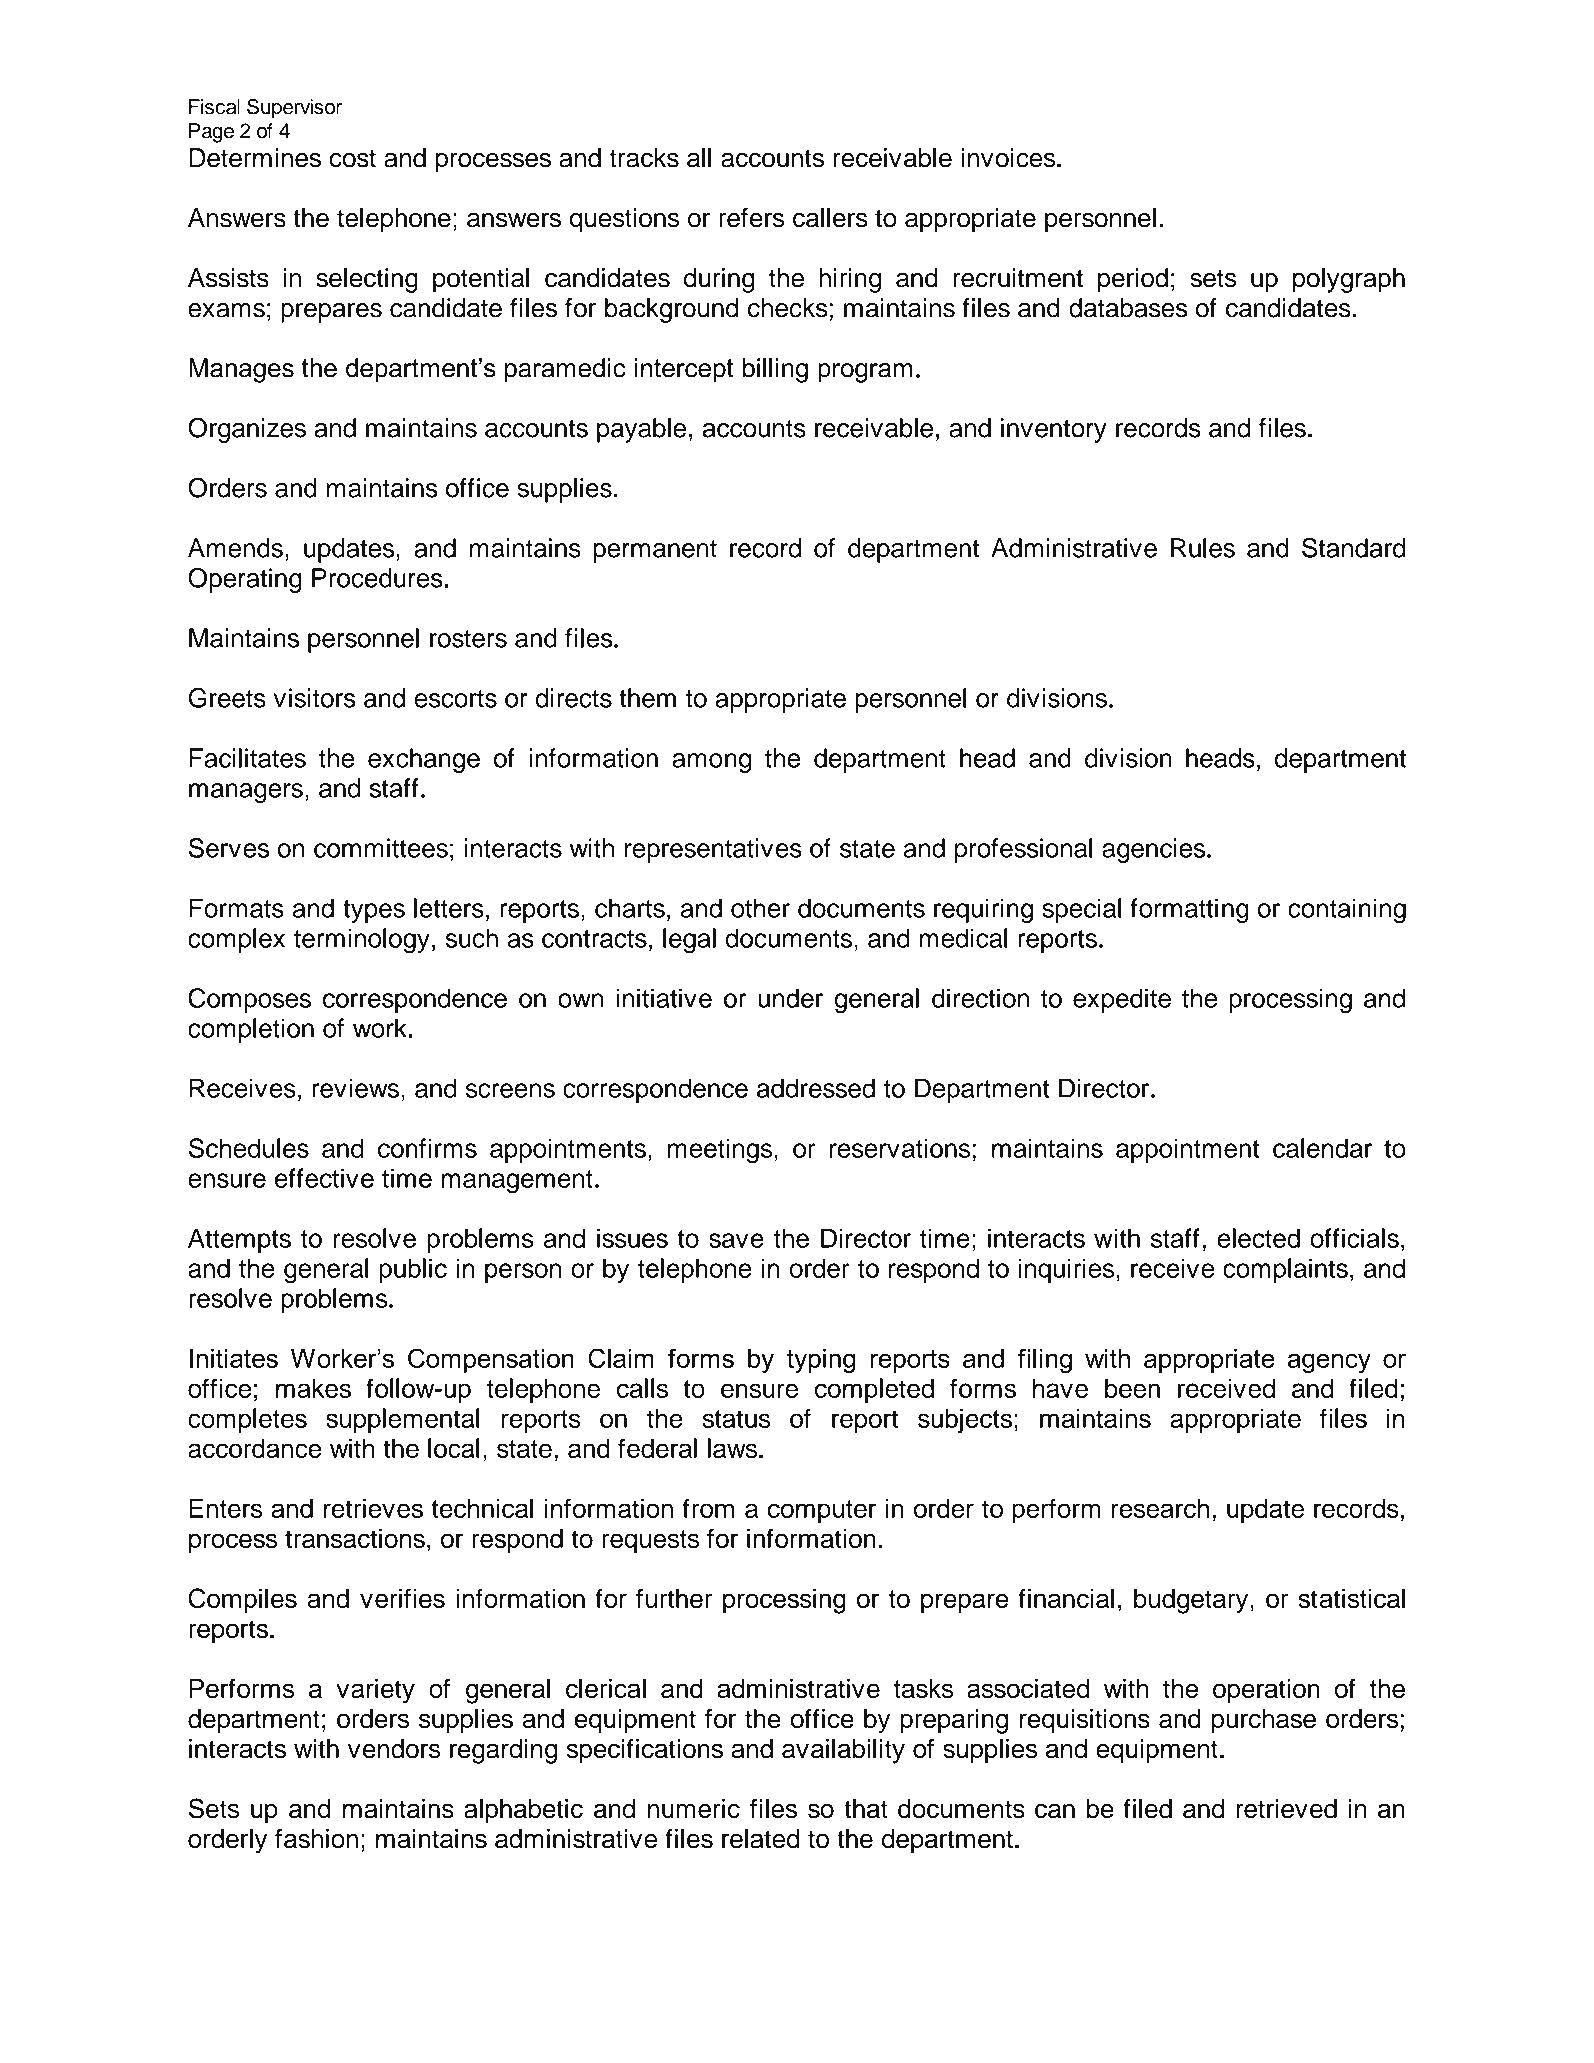  I want to click on period, so click(1133, 280).
